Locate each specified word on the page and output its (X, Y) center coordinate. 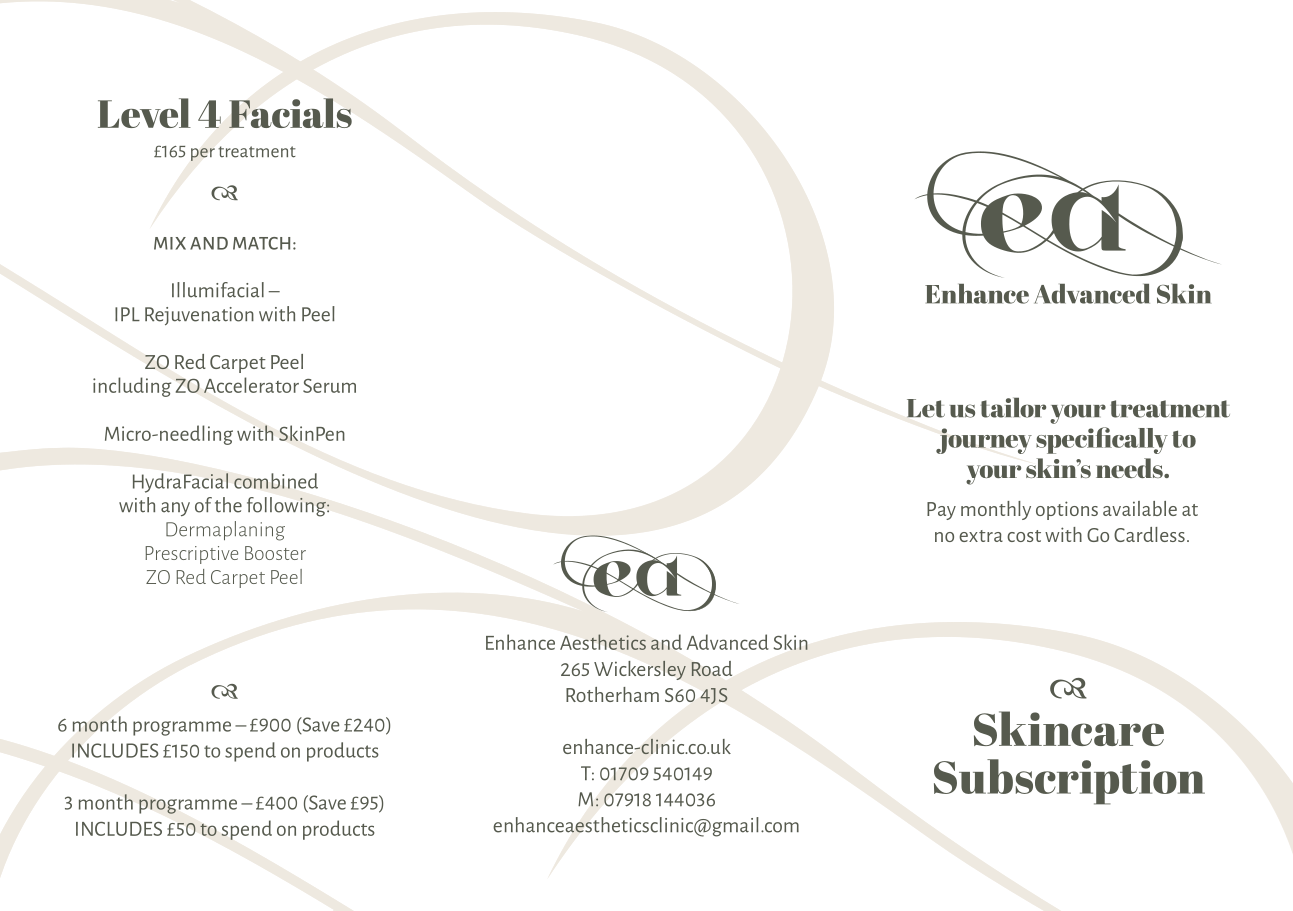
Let (926, 408)
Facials (290, 113)
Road (711, 668)
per (203, 154)
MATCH (261, 243)
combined (276, 481)
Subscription (1069, 782)
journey (984, 441)
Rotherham (612, 694)
